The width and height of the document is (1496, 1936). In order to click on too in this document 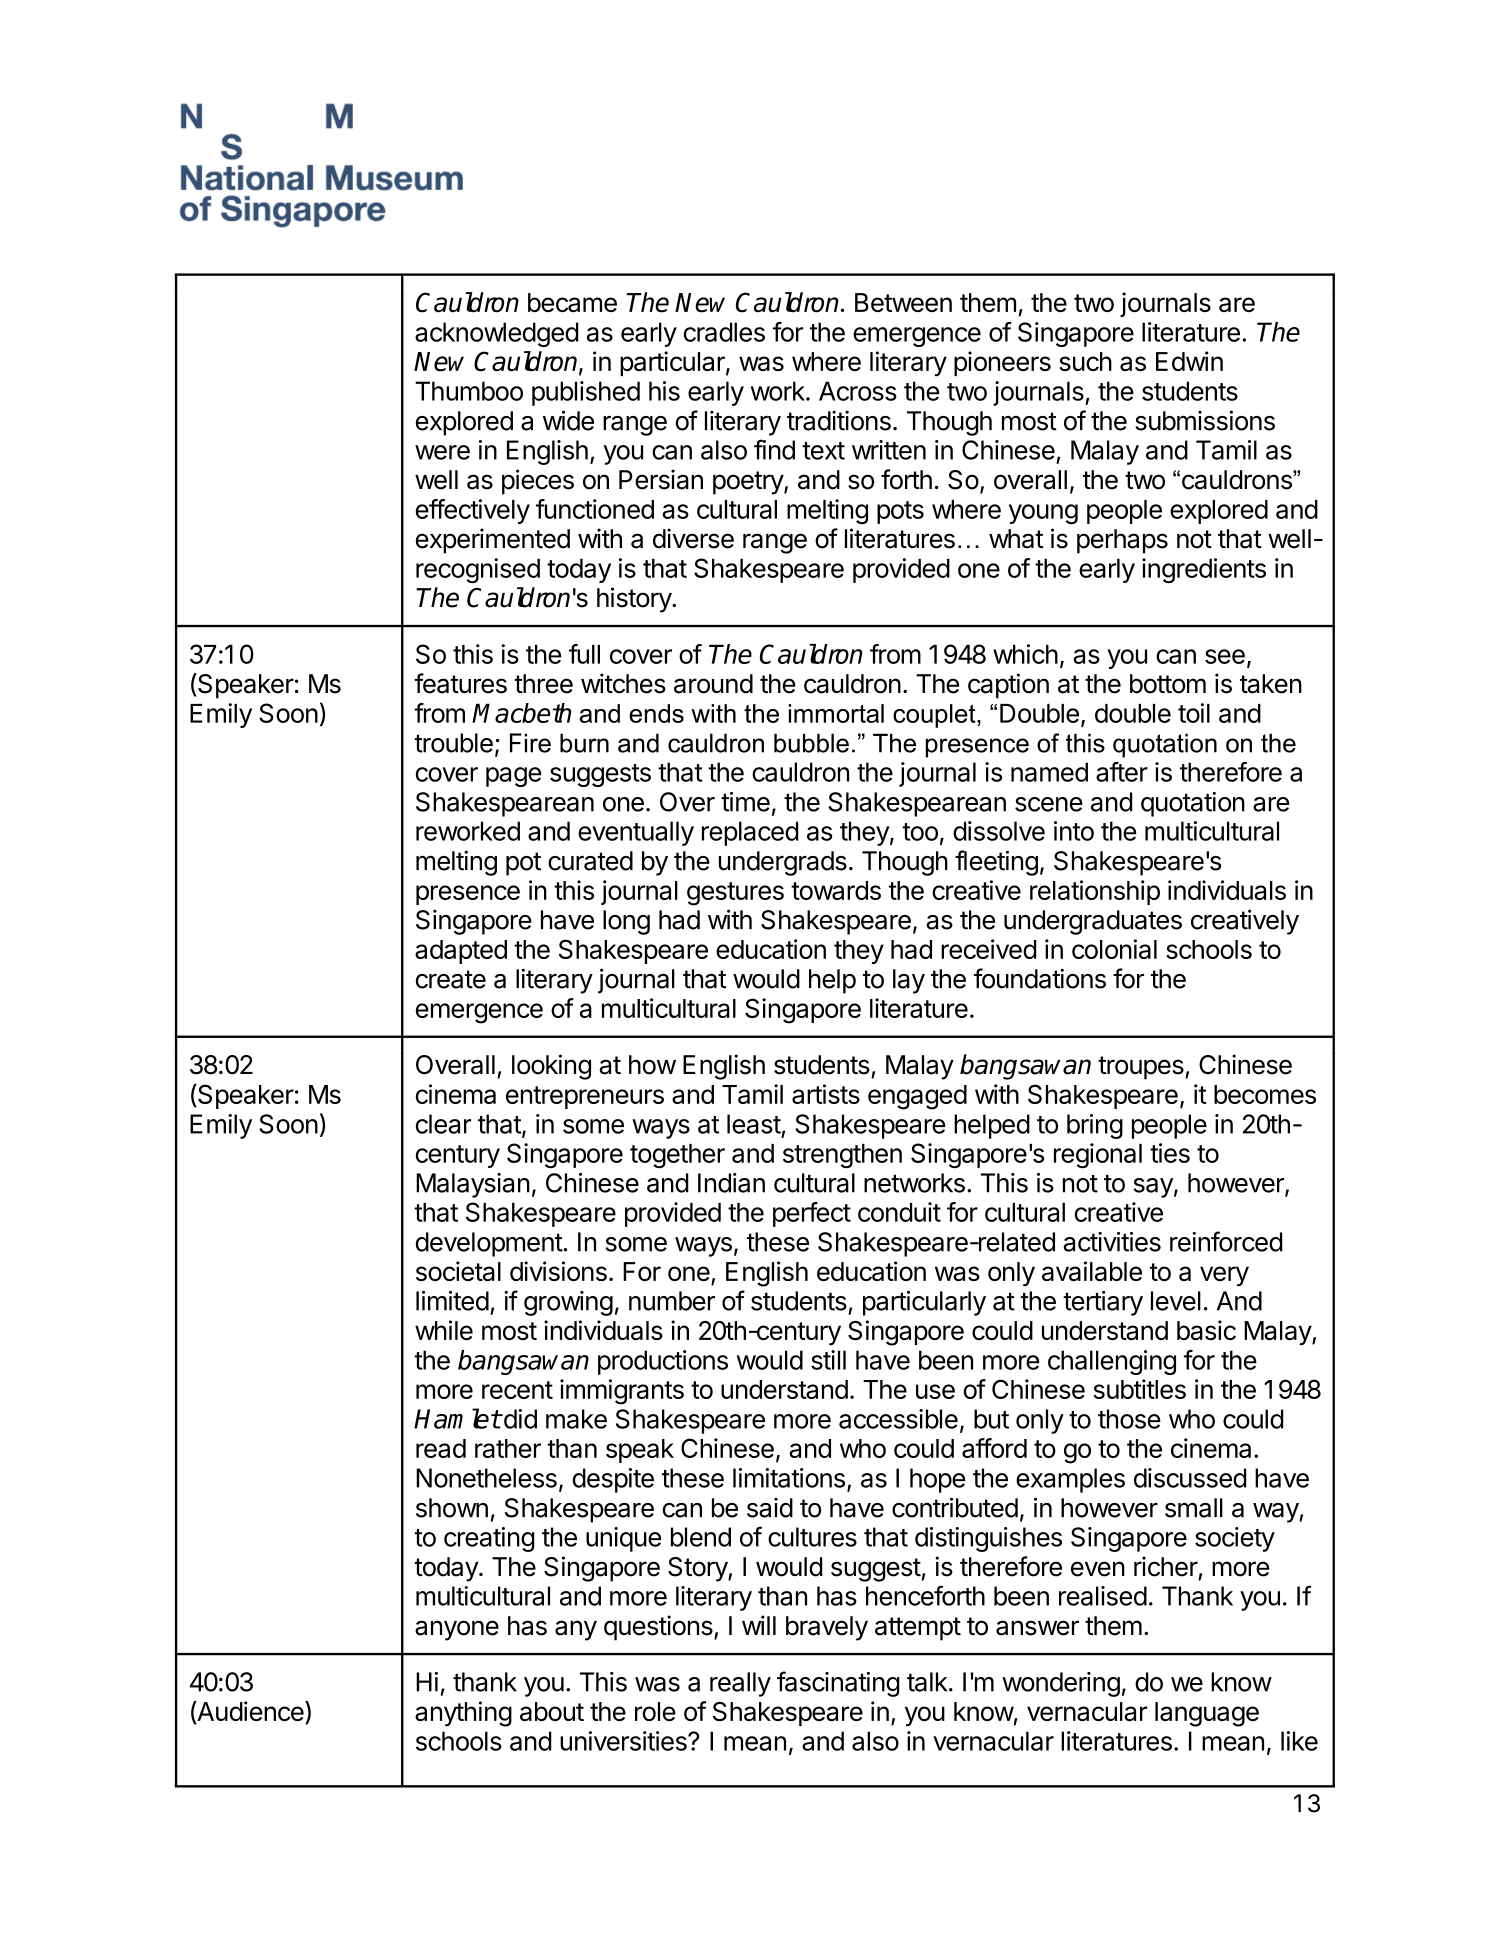, I will do `click(920, 832)`.
